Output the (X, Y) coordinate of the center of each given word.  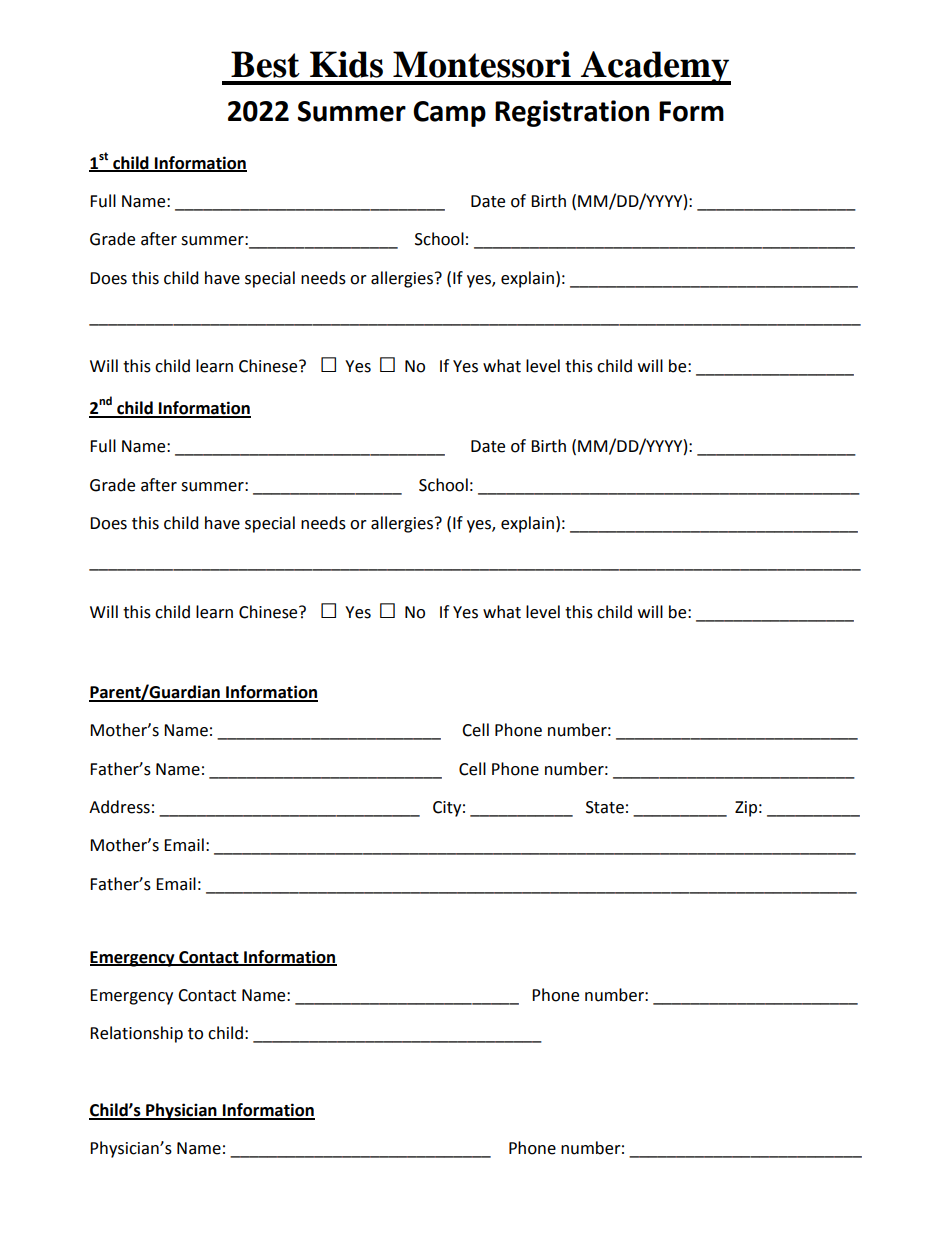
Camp (449, 114)
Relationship (136, 1034)
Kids (346, 64)
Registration (572, 113)
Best (265, 64)
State (605, 807)
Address (119, 807)
